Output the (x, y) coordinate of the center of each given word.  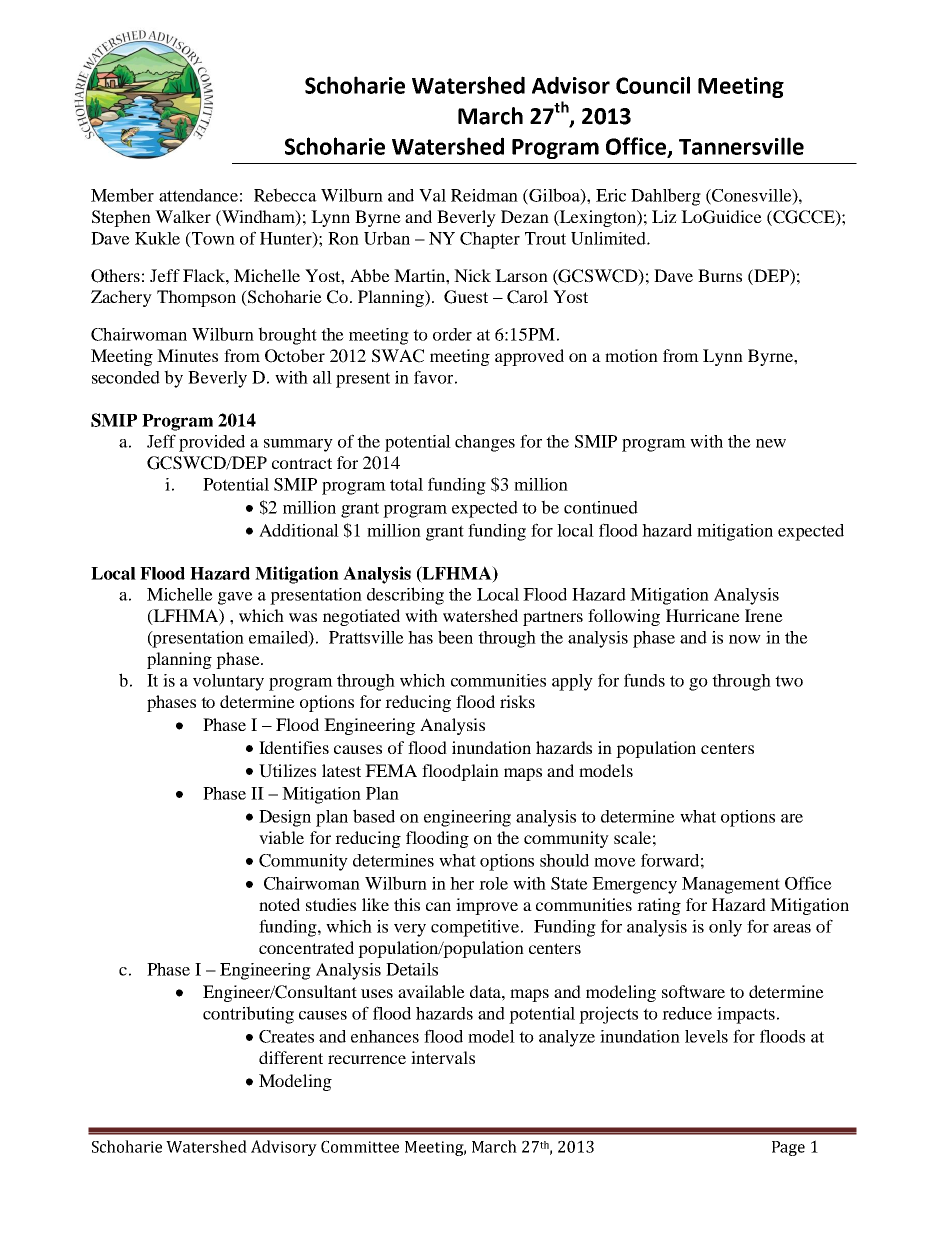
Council (653, 85)
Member (122, 195)
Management (731, 885)
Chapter (490, 240)
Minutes (187, 355)
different (291, 1057)
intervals (443, 1057)
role (493, 883)
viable (281, 837)
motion (631, 355)
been (455, 637)
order (452, 334)
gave (235, 598)
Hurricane (703, 615)
